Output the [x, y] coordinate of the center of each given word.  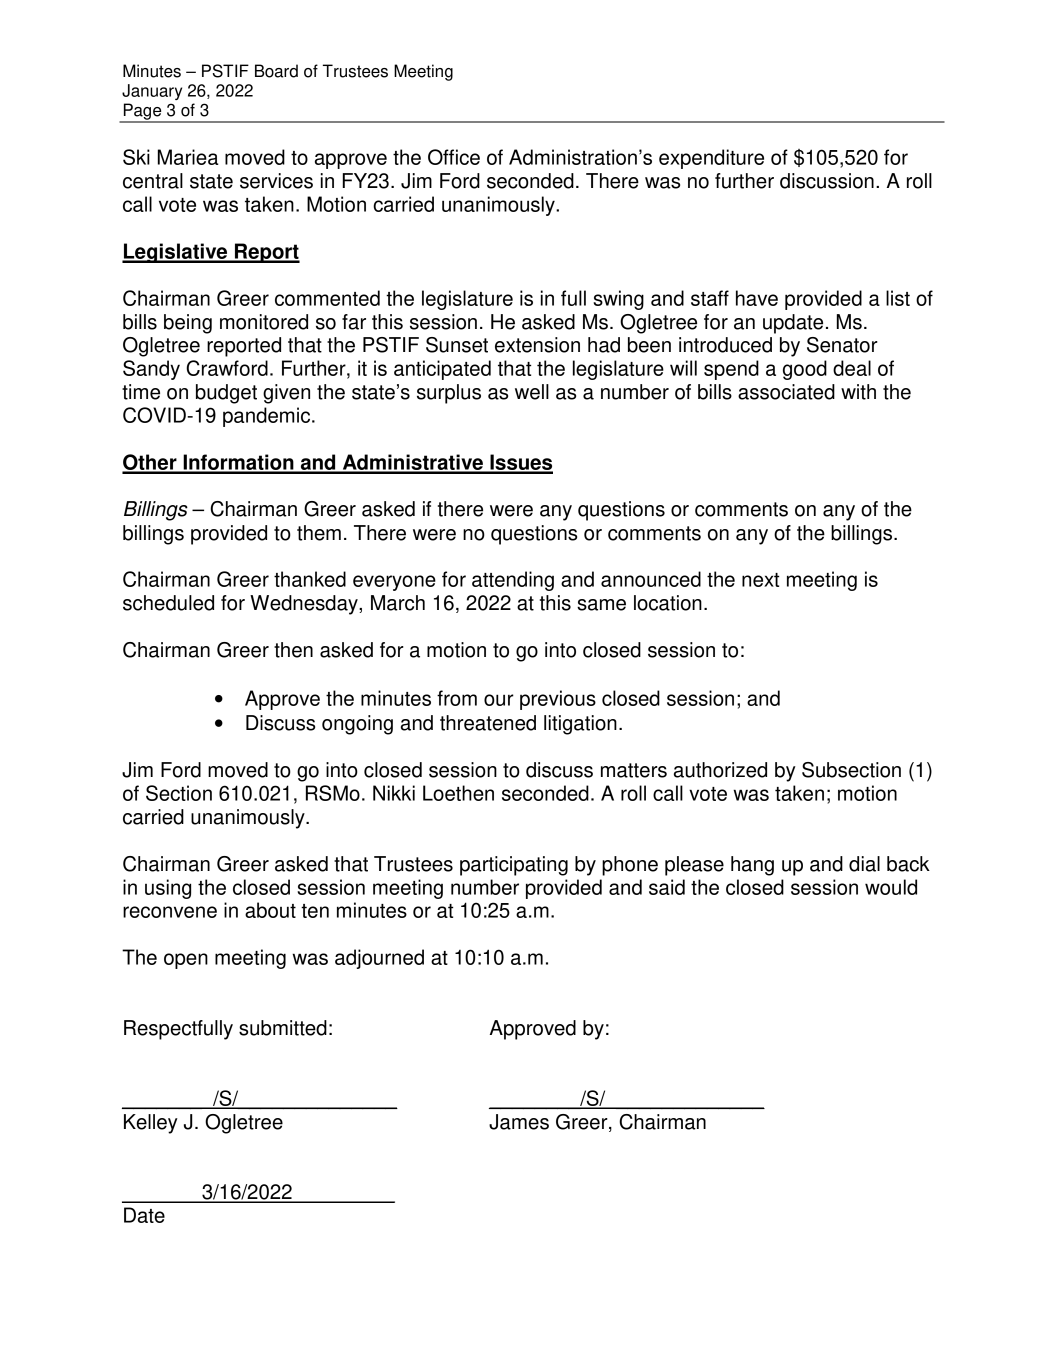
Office [454, 157]
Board [276, 71]
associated [786, 392]
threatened [488, 723]
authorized [720, 770]
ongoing [357, 725]
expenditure [711, 159]
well [532, 392]
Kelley [151, 1124]
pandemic [268, 417]
